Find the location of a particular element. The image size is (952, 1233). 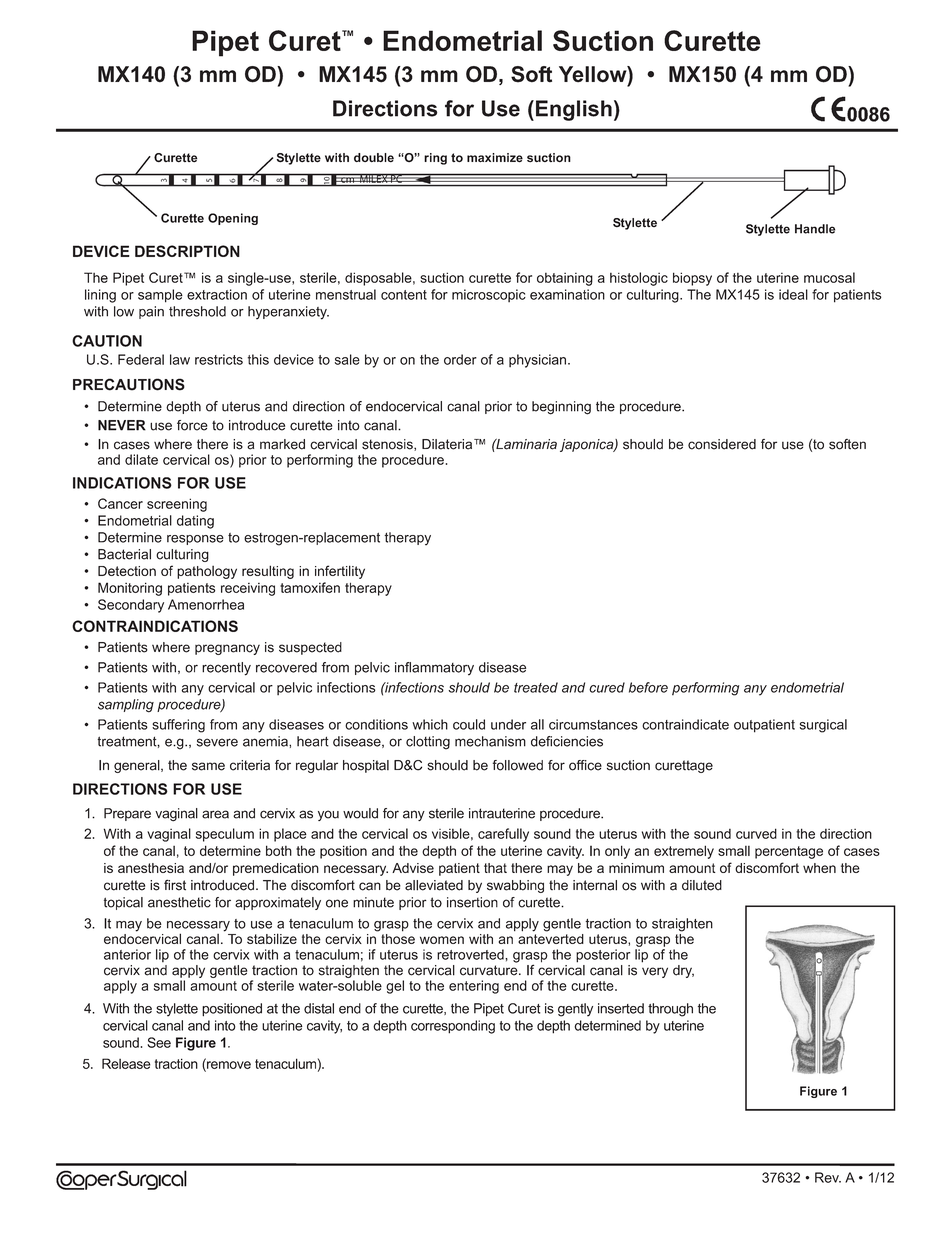

considered is located at coordinates (722, 444).
